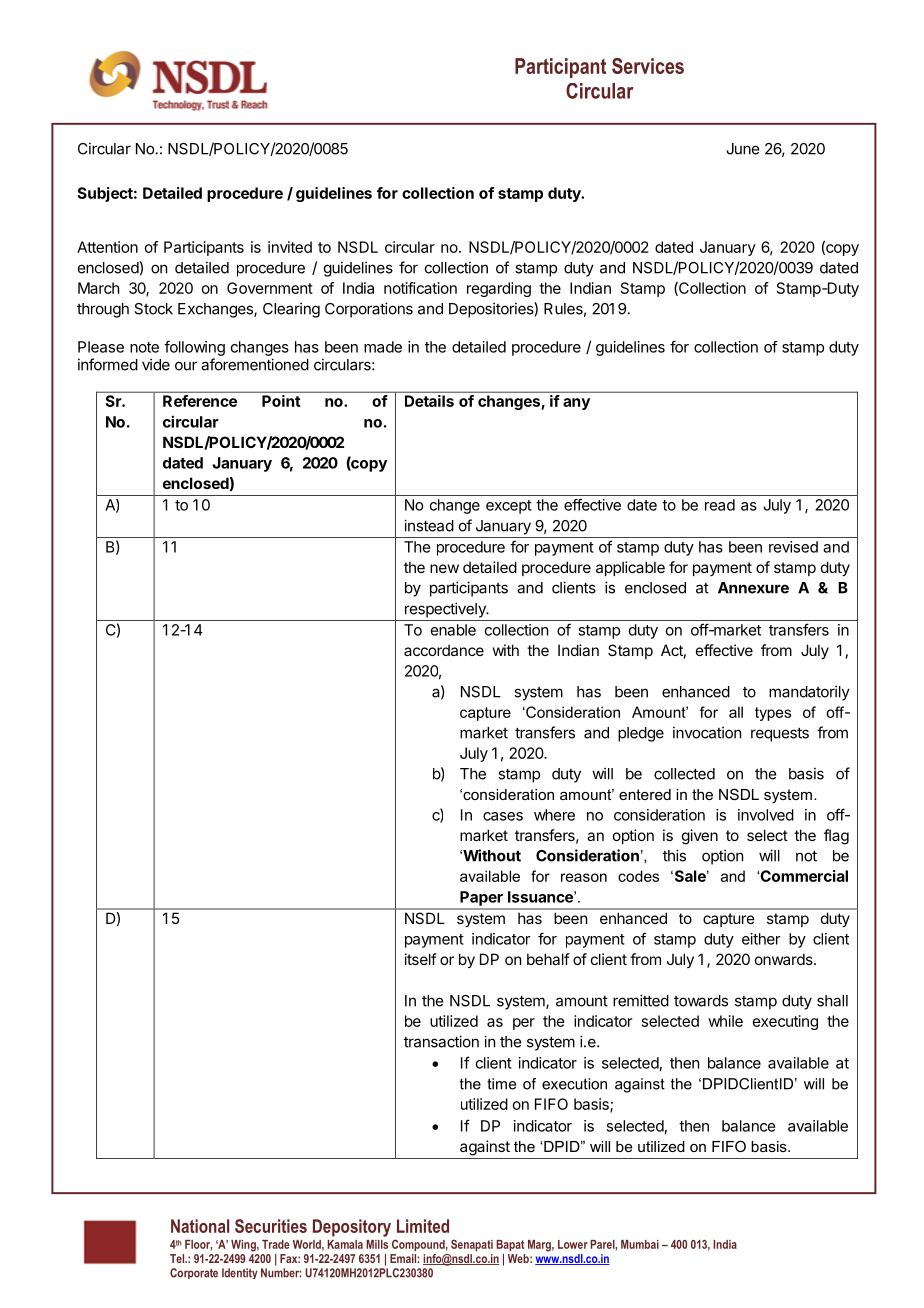 The image size is (924, 1308). I want to click on June, so click(743, 149).
